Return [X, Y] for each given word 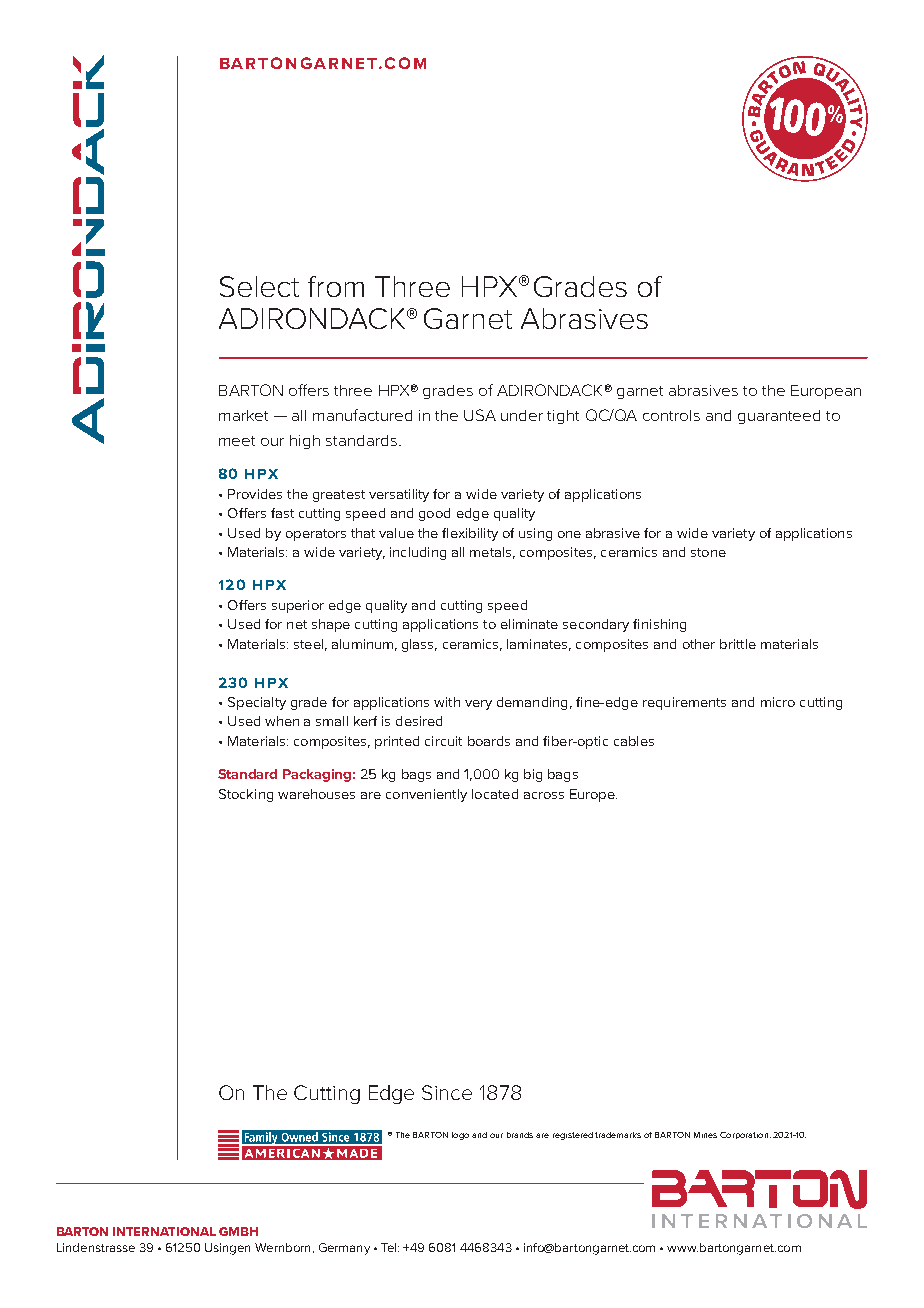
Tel [390, 1247]
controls [671, 415]
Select [259, 286]
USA [480, 415]
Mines [705, 1135]
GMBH [238, 1231]
